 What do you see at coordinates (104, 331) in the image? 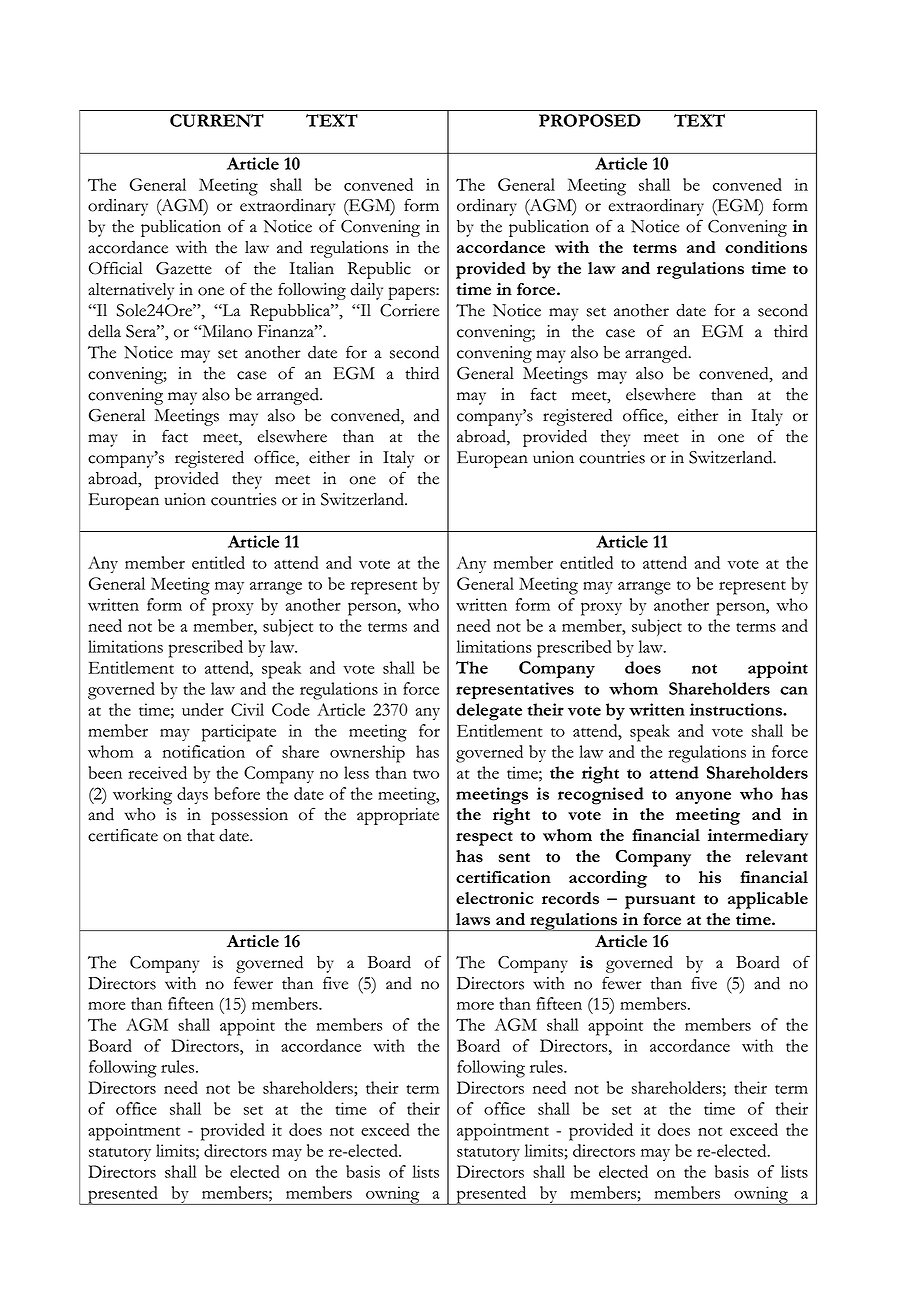
I see `della` at bounding box center [104, 331].
